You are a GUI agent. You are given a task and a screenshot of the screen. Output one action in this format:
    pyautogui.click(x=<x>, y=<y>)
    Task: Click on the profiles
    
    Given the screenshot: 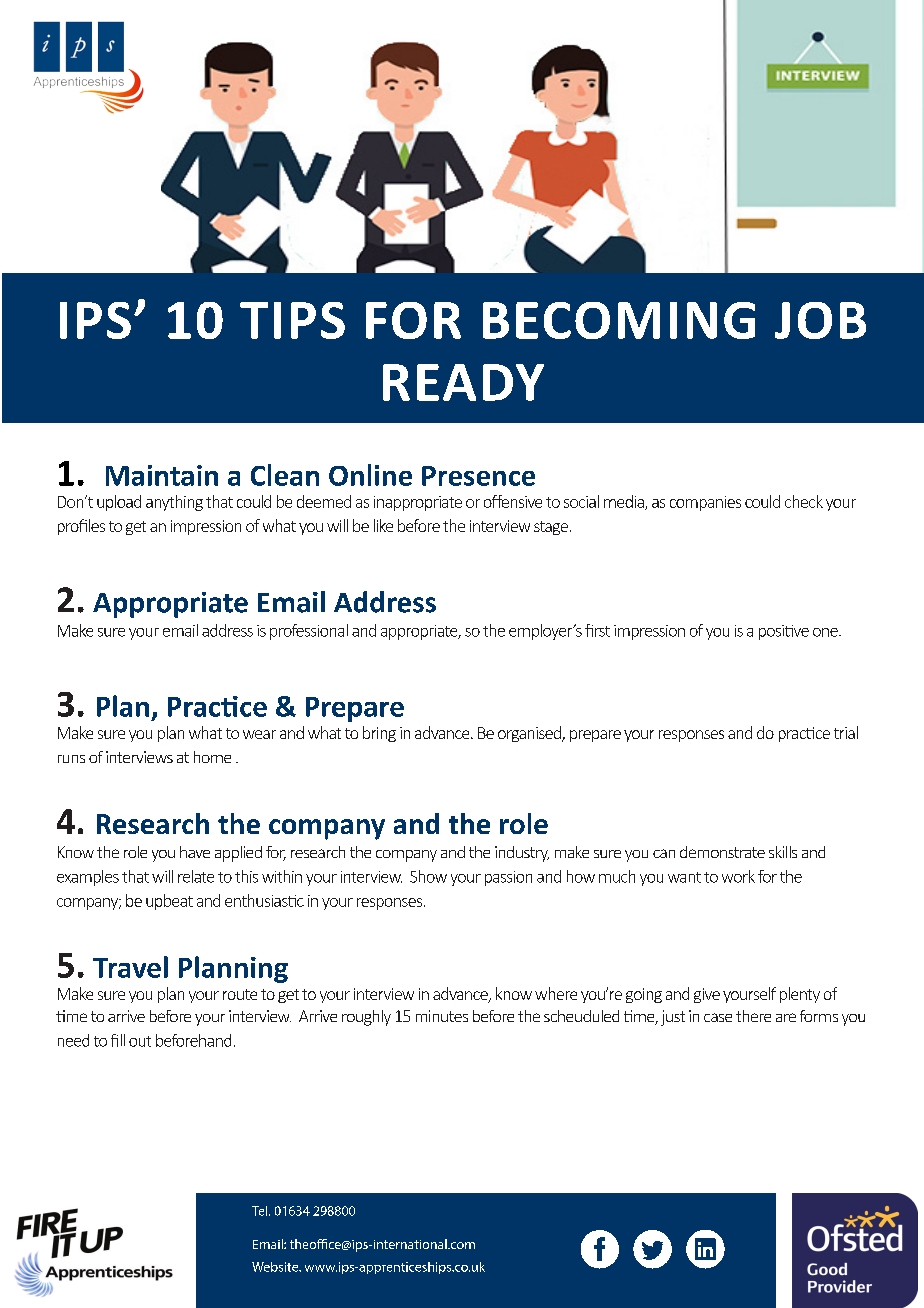 What is the action you would take?
    pyautogui.click(x=81, y=527)
